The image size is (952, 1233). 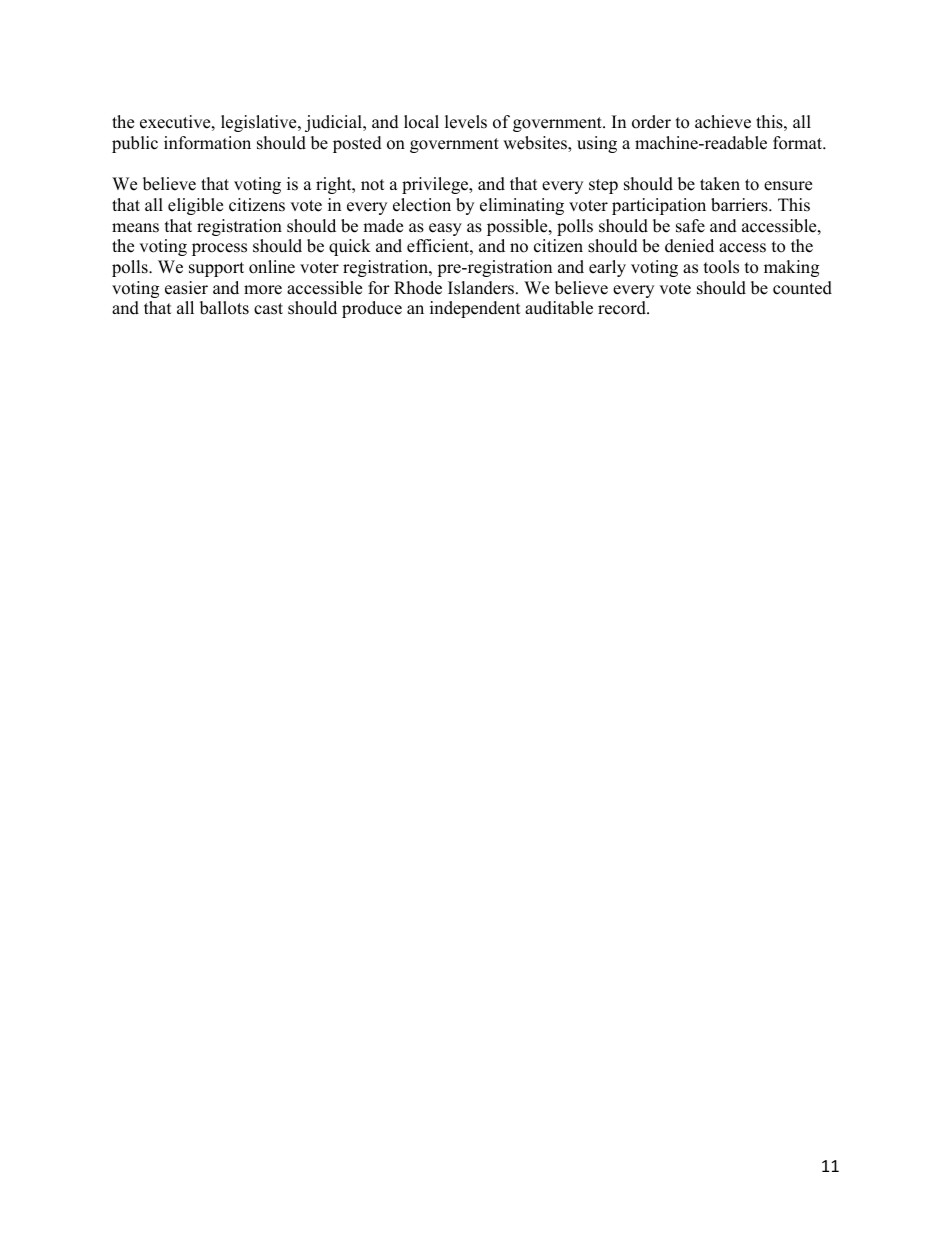 What do you see at coordinates (720, 184) in the screenshot?
I see `taken` at bounding box center [720, 184].
